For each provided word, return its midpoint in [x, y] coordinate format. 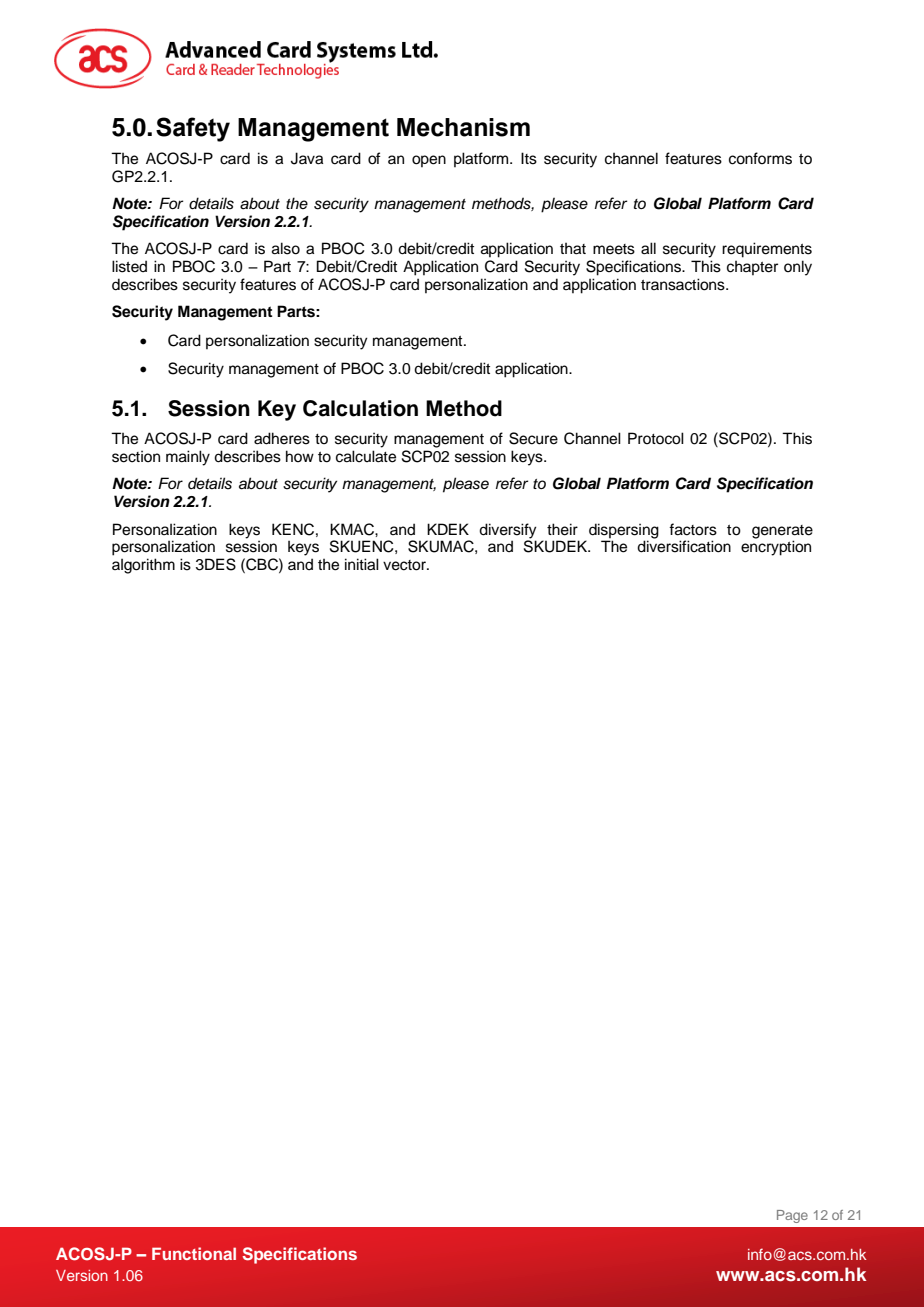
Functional [194, 1253]
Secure [533, 438]
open [429, 161]
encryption [776, 548]
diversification [684, 546]
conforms [760, 158]
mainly [188, 458]
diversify [508, 531]
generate [782, 532]
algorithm [143, 566]
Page [792, 1216]
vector [405, 565]
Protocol [656, 438]
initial [362, 564]
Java [307, 158]
